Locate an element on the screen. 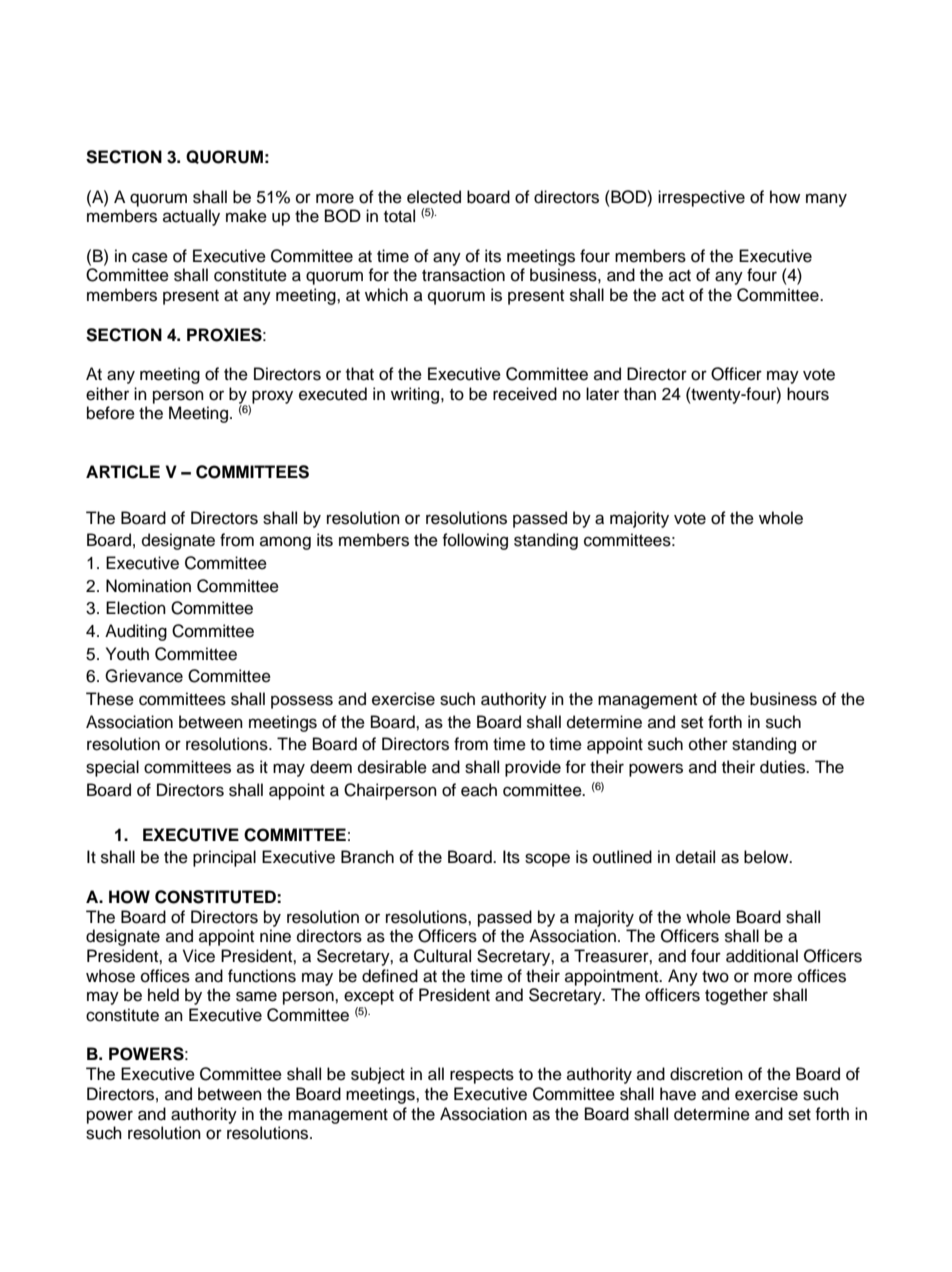 The image size is (952, 1272). writing is located at coordinates (416, 395).
